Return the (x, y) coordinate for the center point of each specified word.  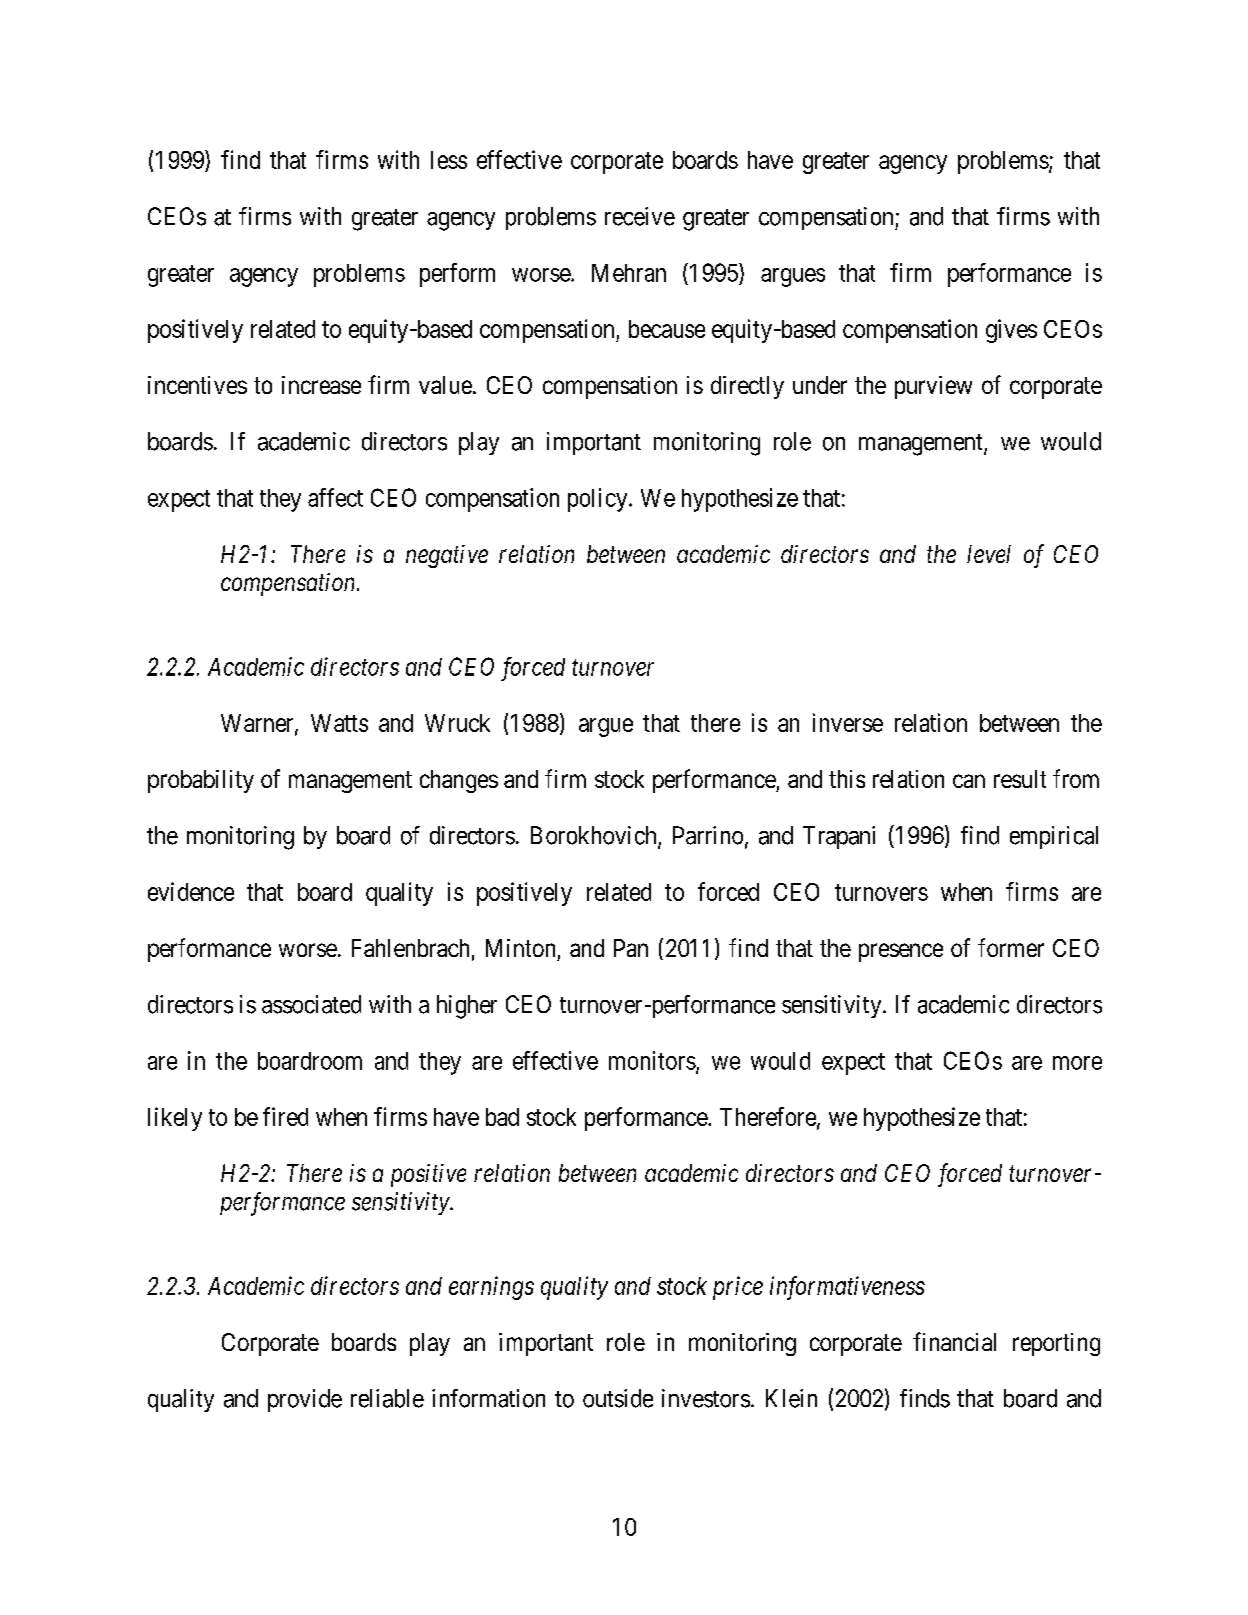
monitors (652, 1060)
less (449, 160)
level (989, 554)
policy (599, 500)
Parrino (708, 835)
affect (335, 497)
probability (201, 781)
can (969, 781)
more (1077, 1063)
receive (640, 216)
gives (1011, 331)
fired (285, 1116)
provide (305, 1400)
